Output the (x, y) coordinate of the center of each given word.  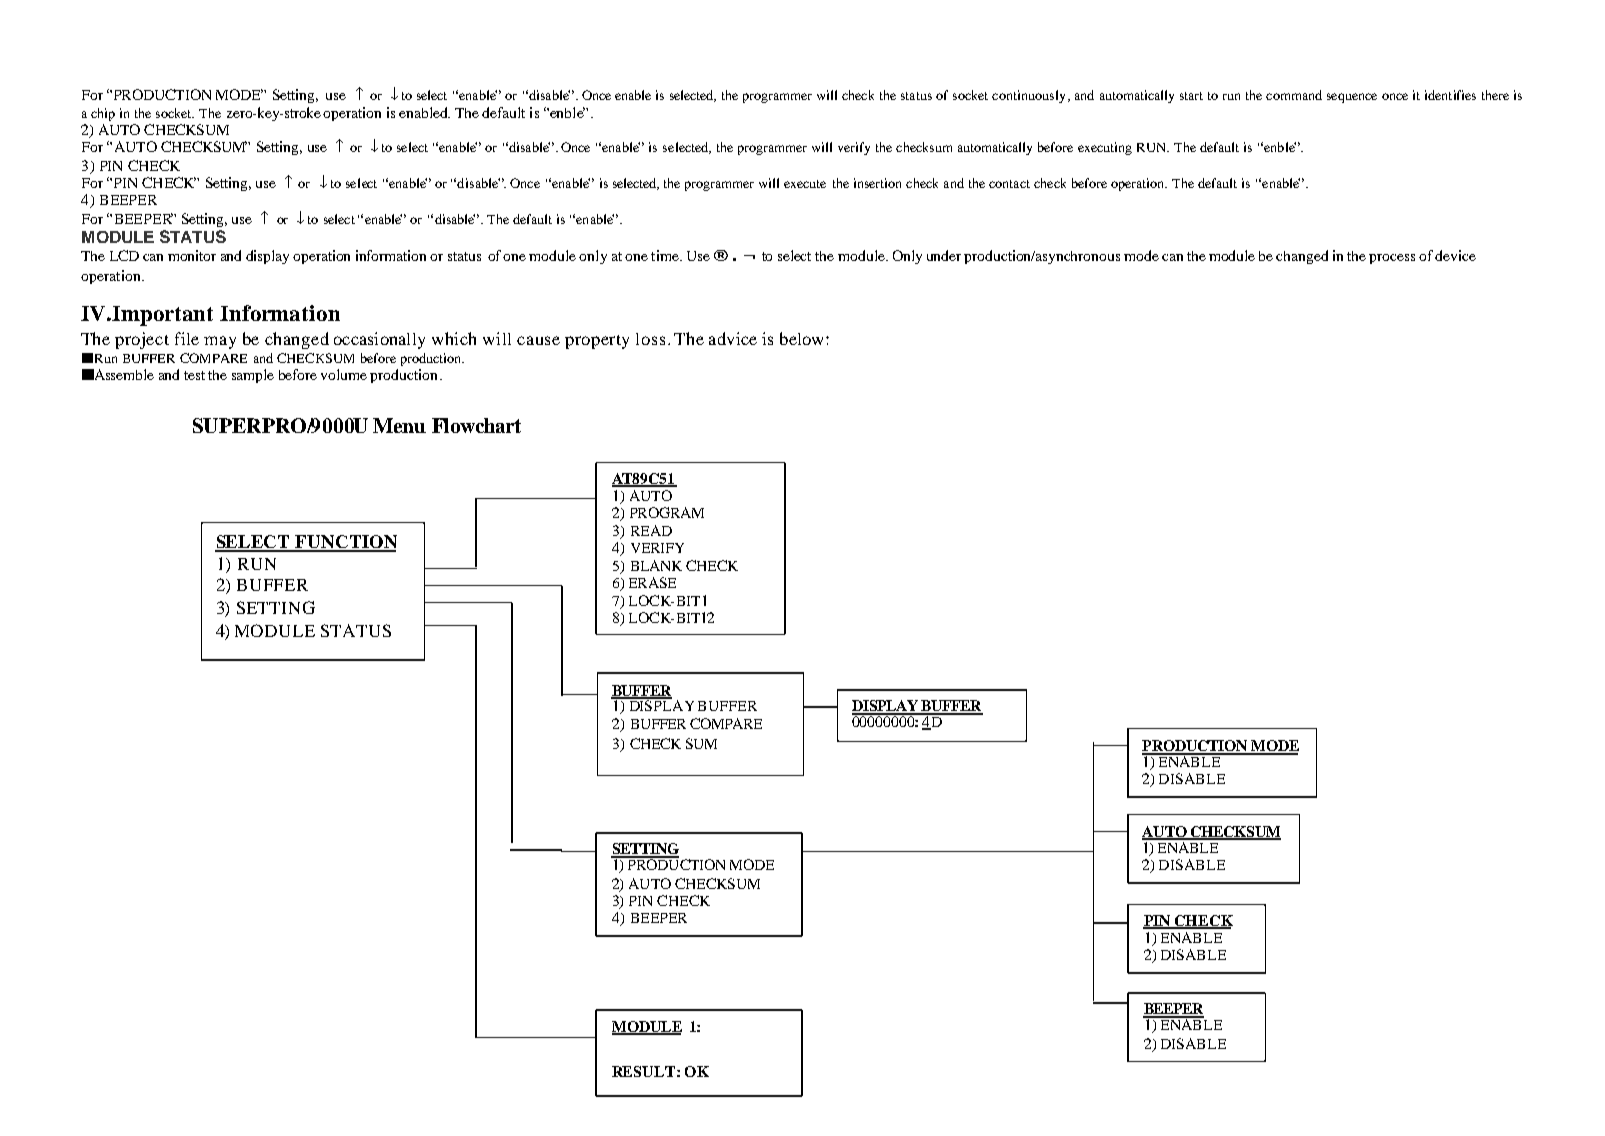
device (1455, 255)
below (803, 338)
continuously (1030, 96)
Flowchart (476, 425)
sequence (1352, 98)
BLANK (656, 565)
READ (651, 530)
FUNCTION (345, 543)
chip (103, 114)
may (220, 342)
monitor (192, 255)
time (666, 255)
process (1392, 259)
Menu (399, 425)
